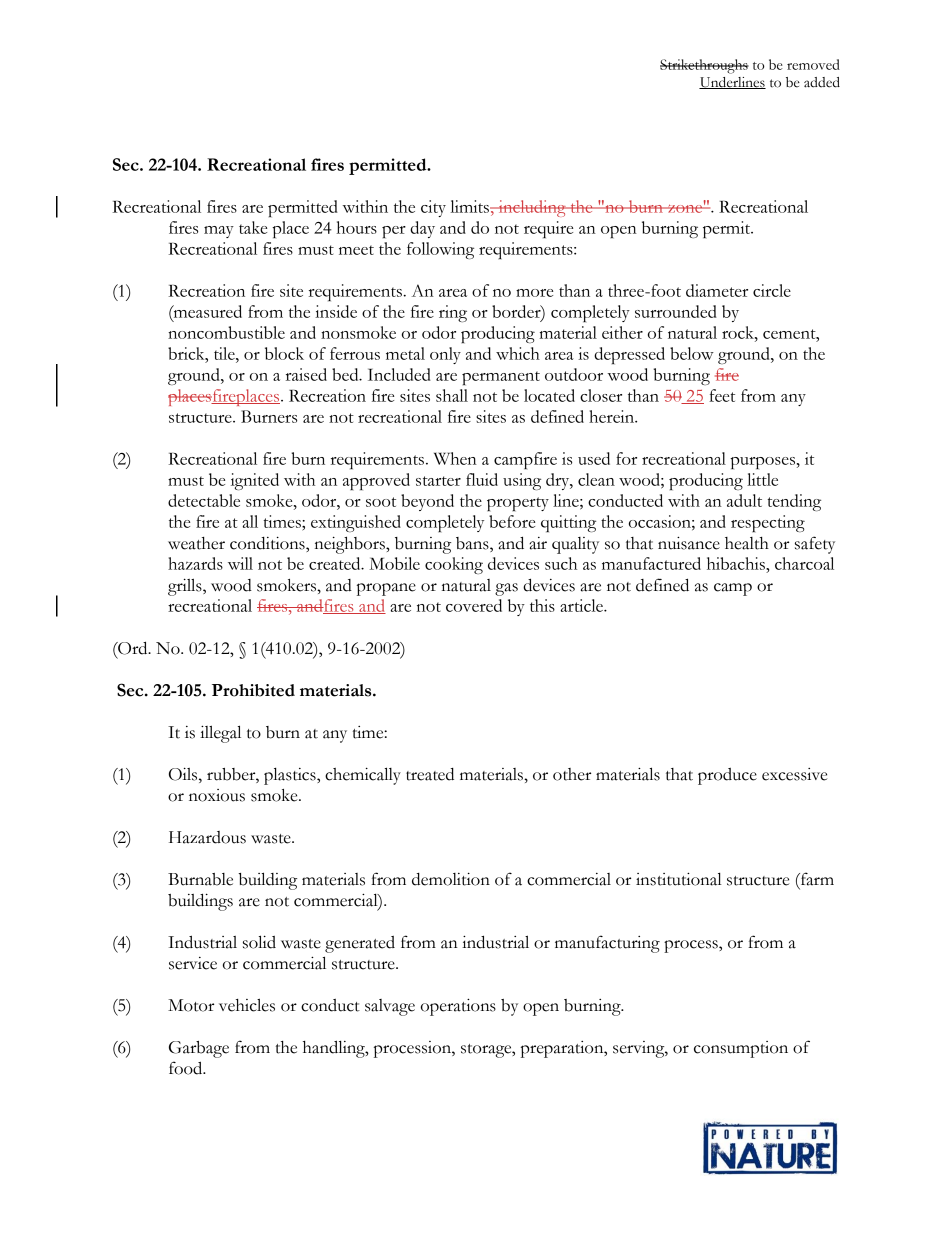  Describe the element at coordinates (247, 1005) in the page. I see `vehicles` at that location.
